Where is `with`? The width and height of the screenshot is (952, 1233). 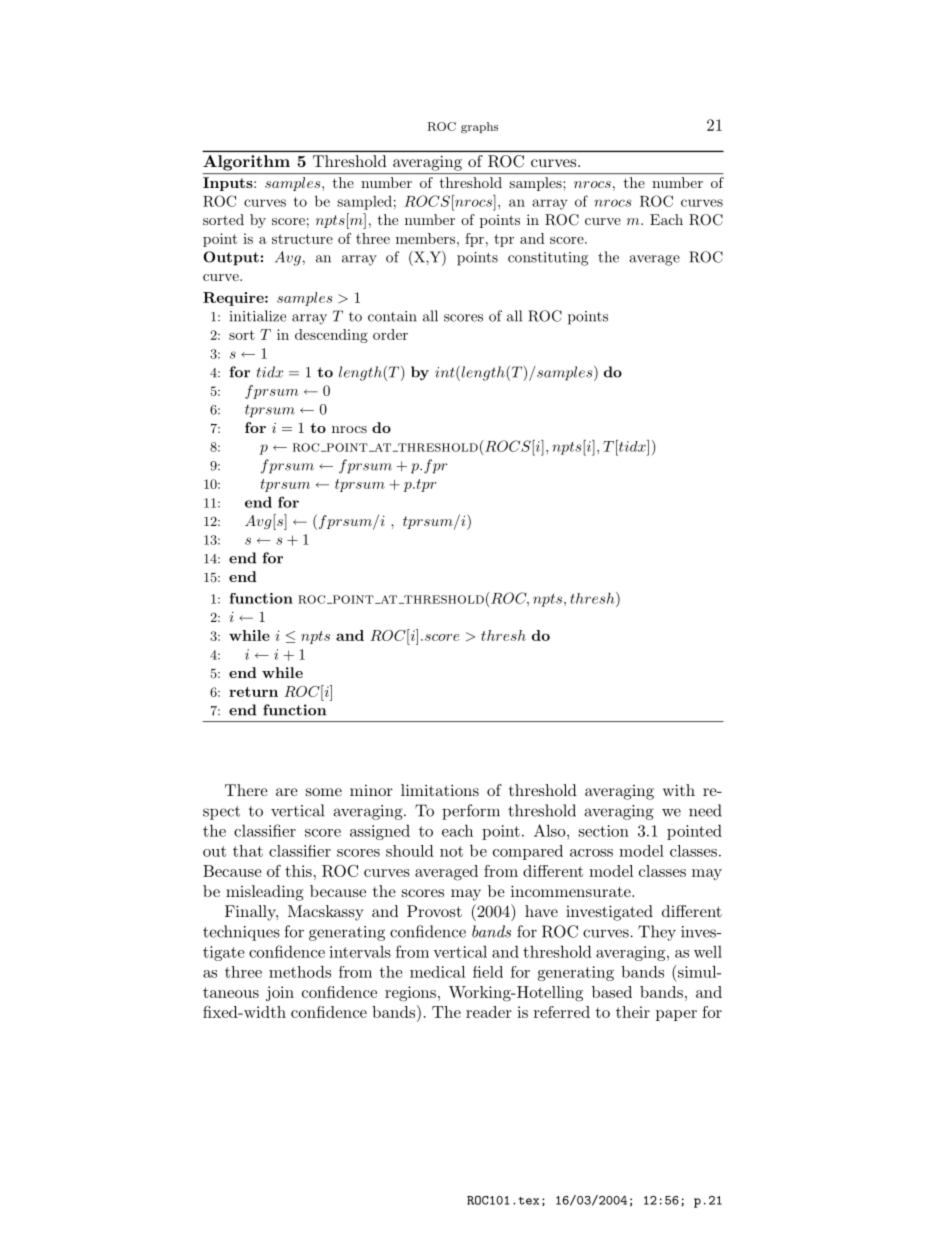 with is located at coordinates (679, 790).
